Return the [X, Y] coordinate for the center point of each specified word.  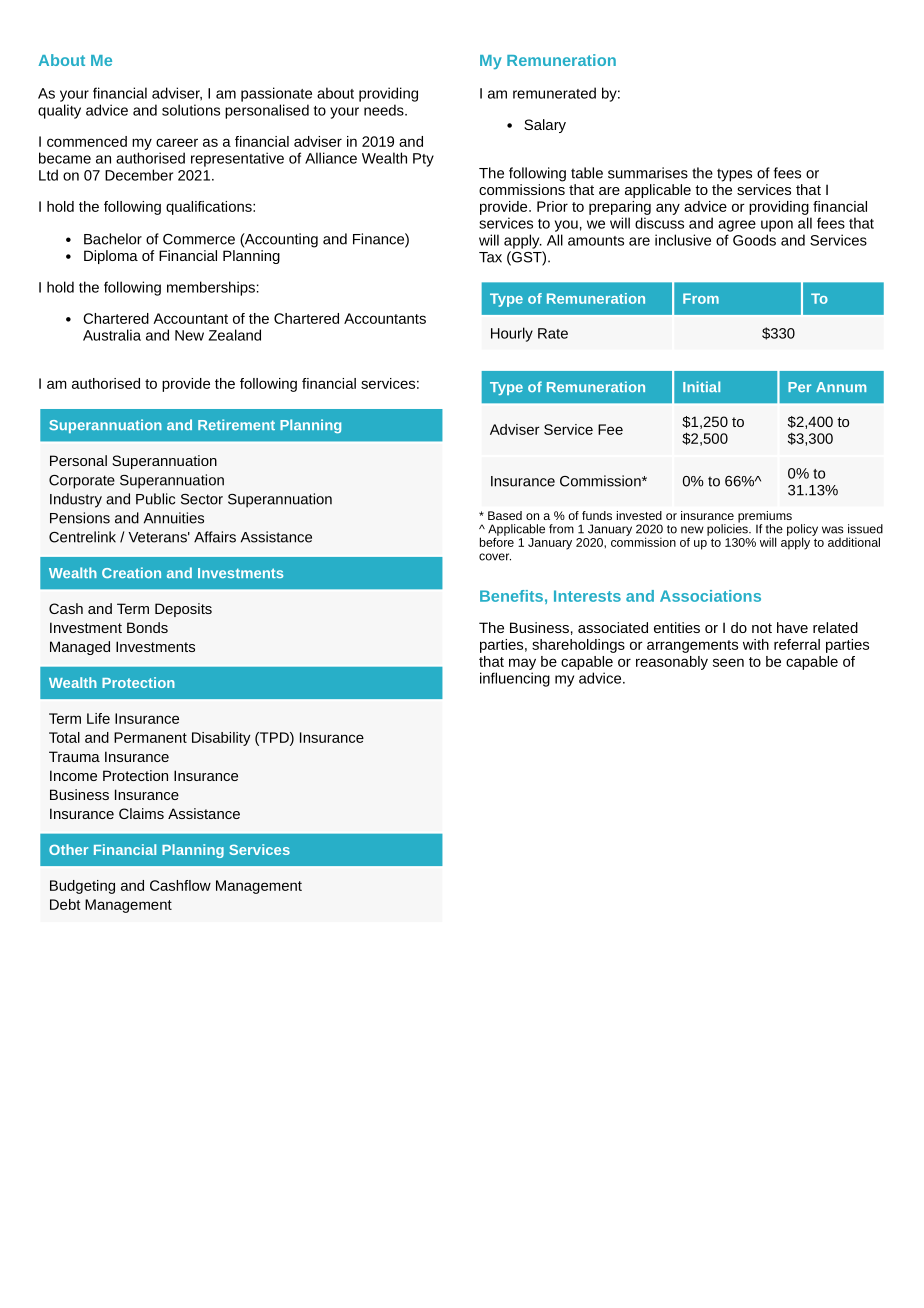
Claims [141, 813]
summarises [648, 173]
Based [505, 515]
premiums [765, 518]
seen [728, 662]
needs [385, 110]
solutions [191, 110]
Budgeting [82, 887]
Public [155, 499]
